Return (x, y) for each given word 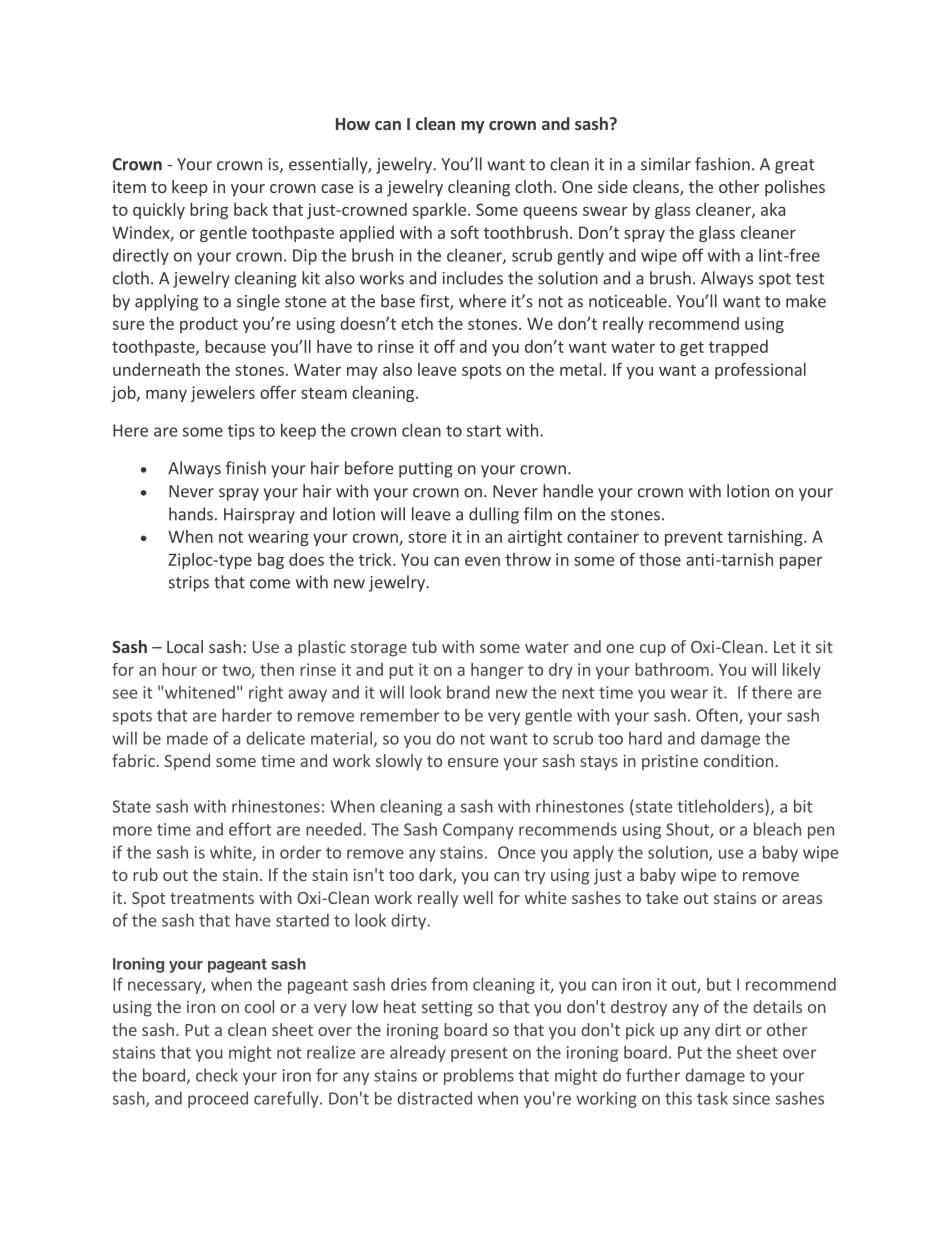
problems (479, 1076)
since (751, 1098)
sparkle (439, 211)
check (217, 1075)
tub (424, 646)
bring (209, 211)
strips (189, 584)
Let (785, 647)
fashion (722, 164)
